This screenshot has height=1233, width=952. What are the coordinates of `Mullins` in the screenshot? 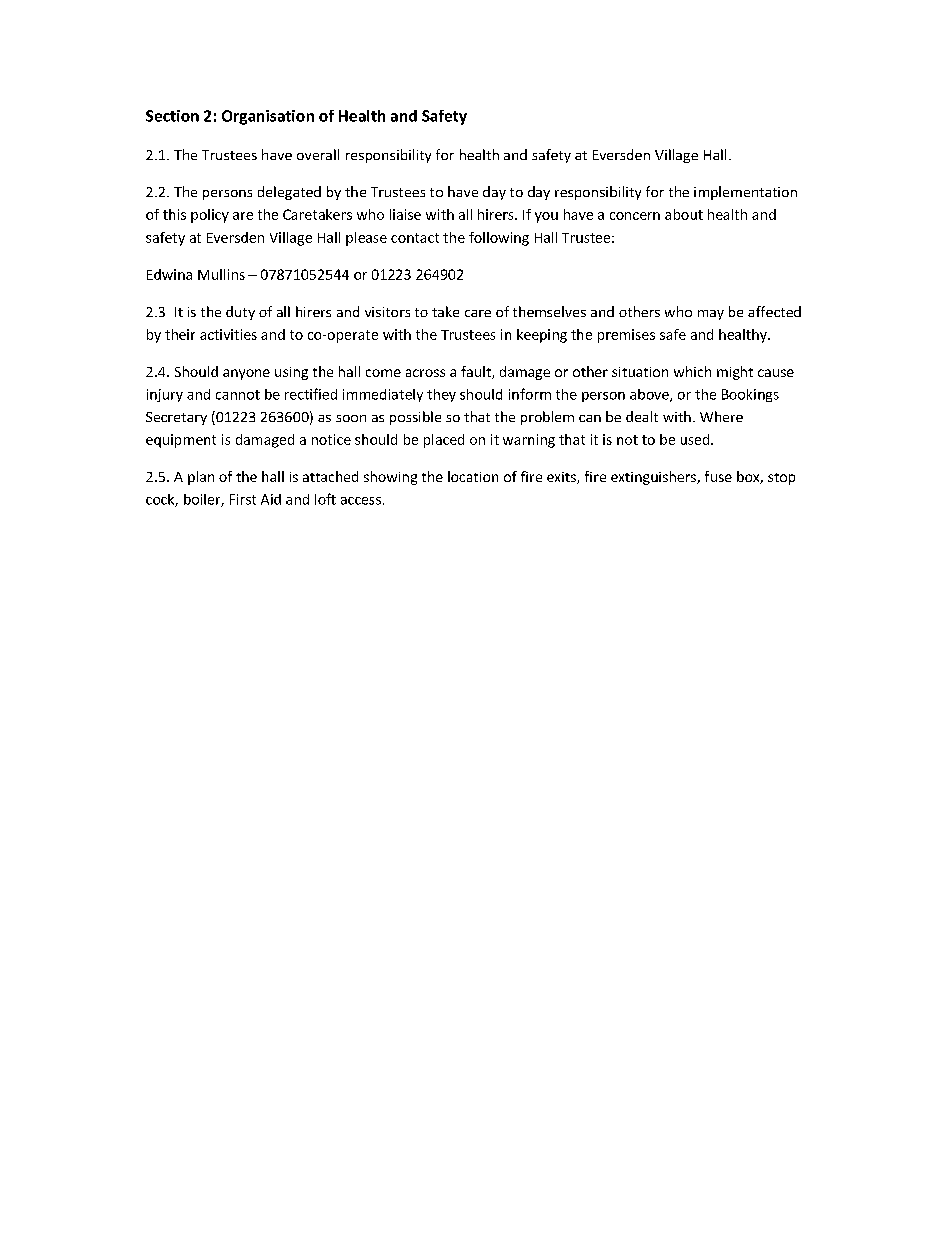 It's located at (221, 274).
